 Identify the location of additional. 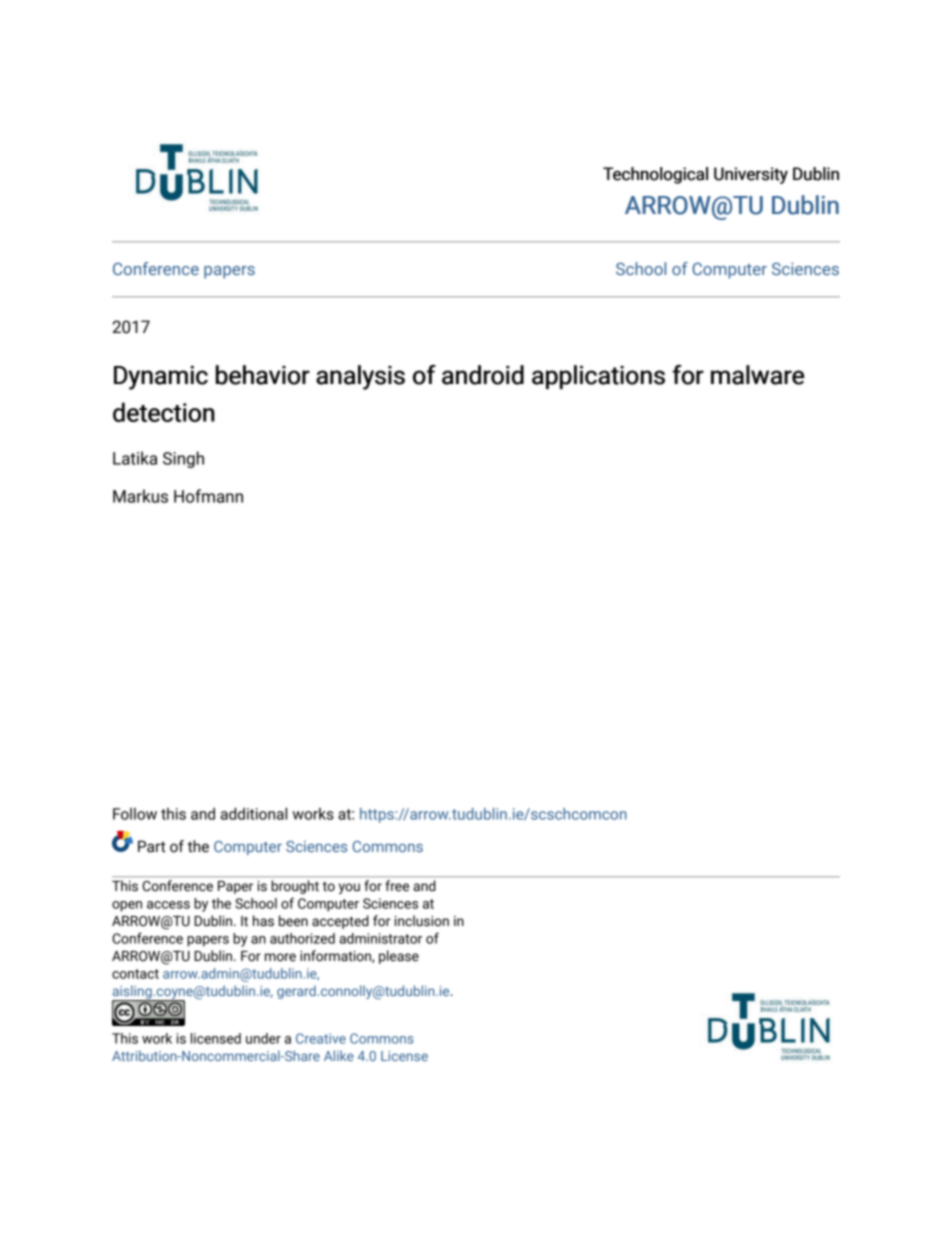
(254, 813).
